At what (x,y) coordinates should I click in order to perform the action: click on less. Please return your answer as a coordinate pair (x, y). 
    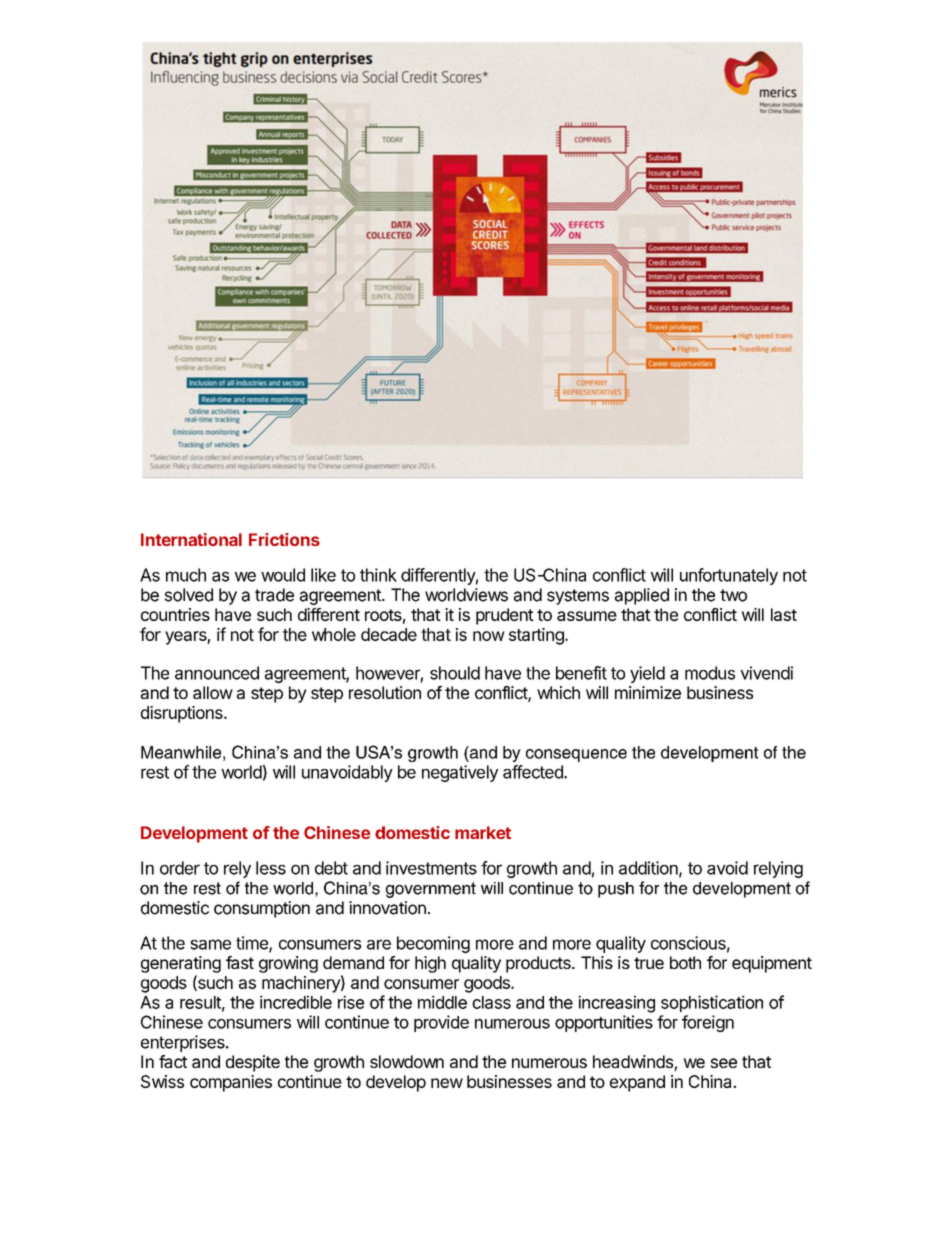
    Looking at the image, I should click on (271, 868).
